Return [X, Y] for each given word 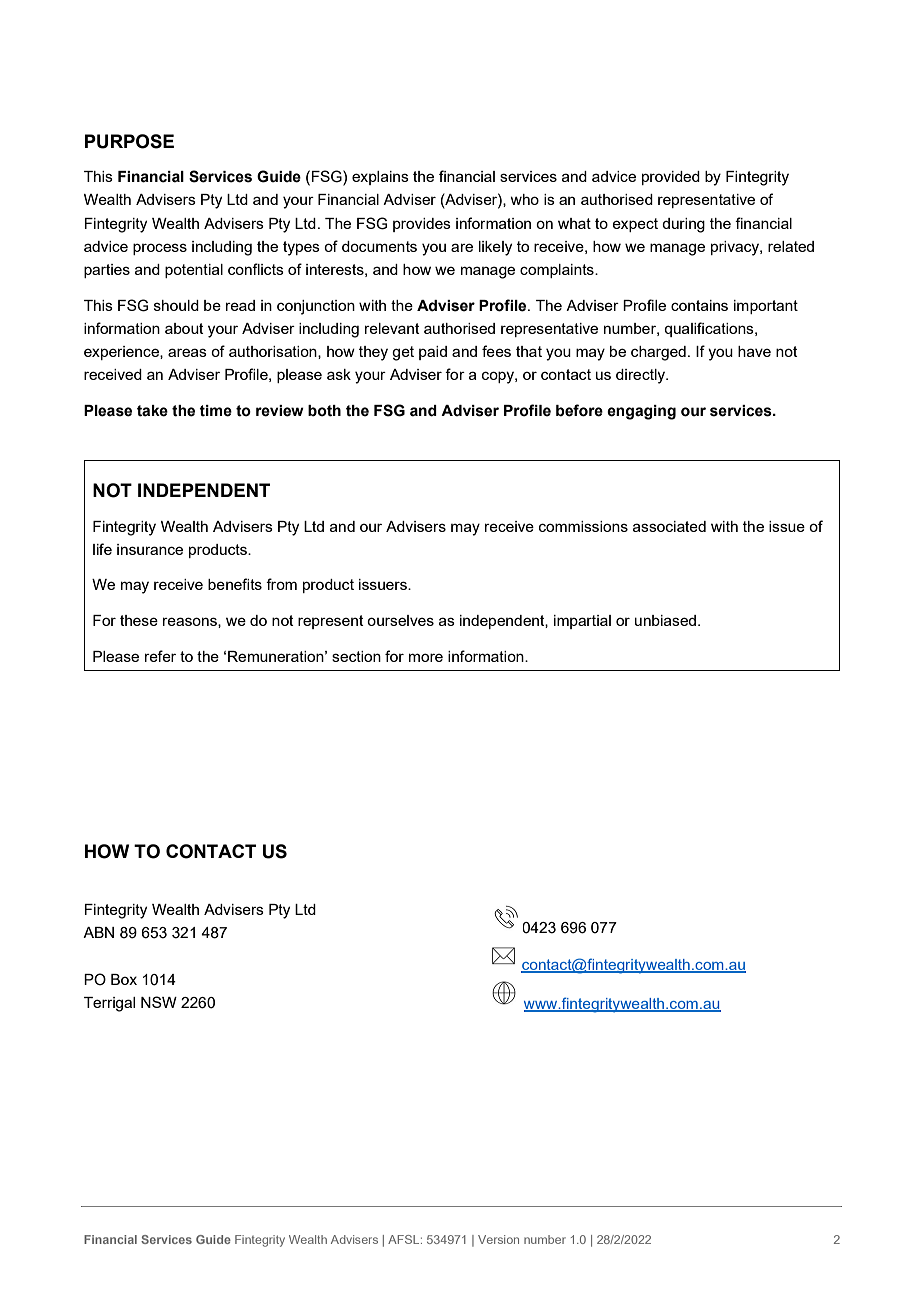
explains [380, 178]
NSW [159, 1002]
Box [124, 979]
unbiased [667, 620]
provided [671, 178]
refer [160, 656]
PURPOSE [129, 141]
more [426, 657]
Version [498, 1239]
